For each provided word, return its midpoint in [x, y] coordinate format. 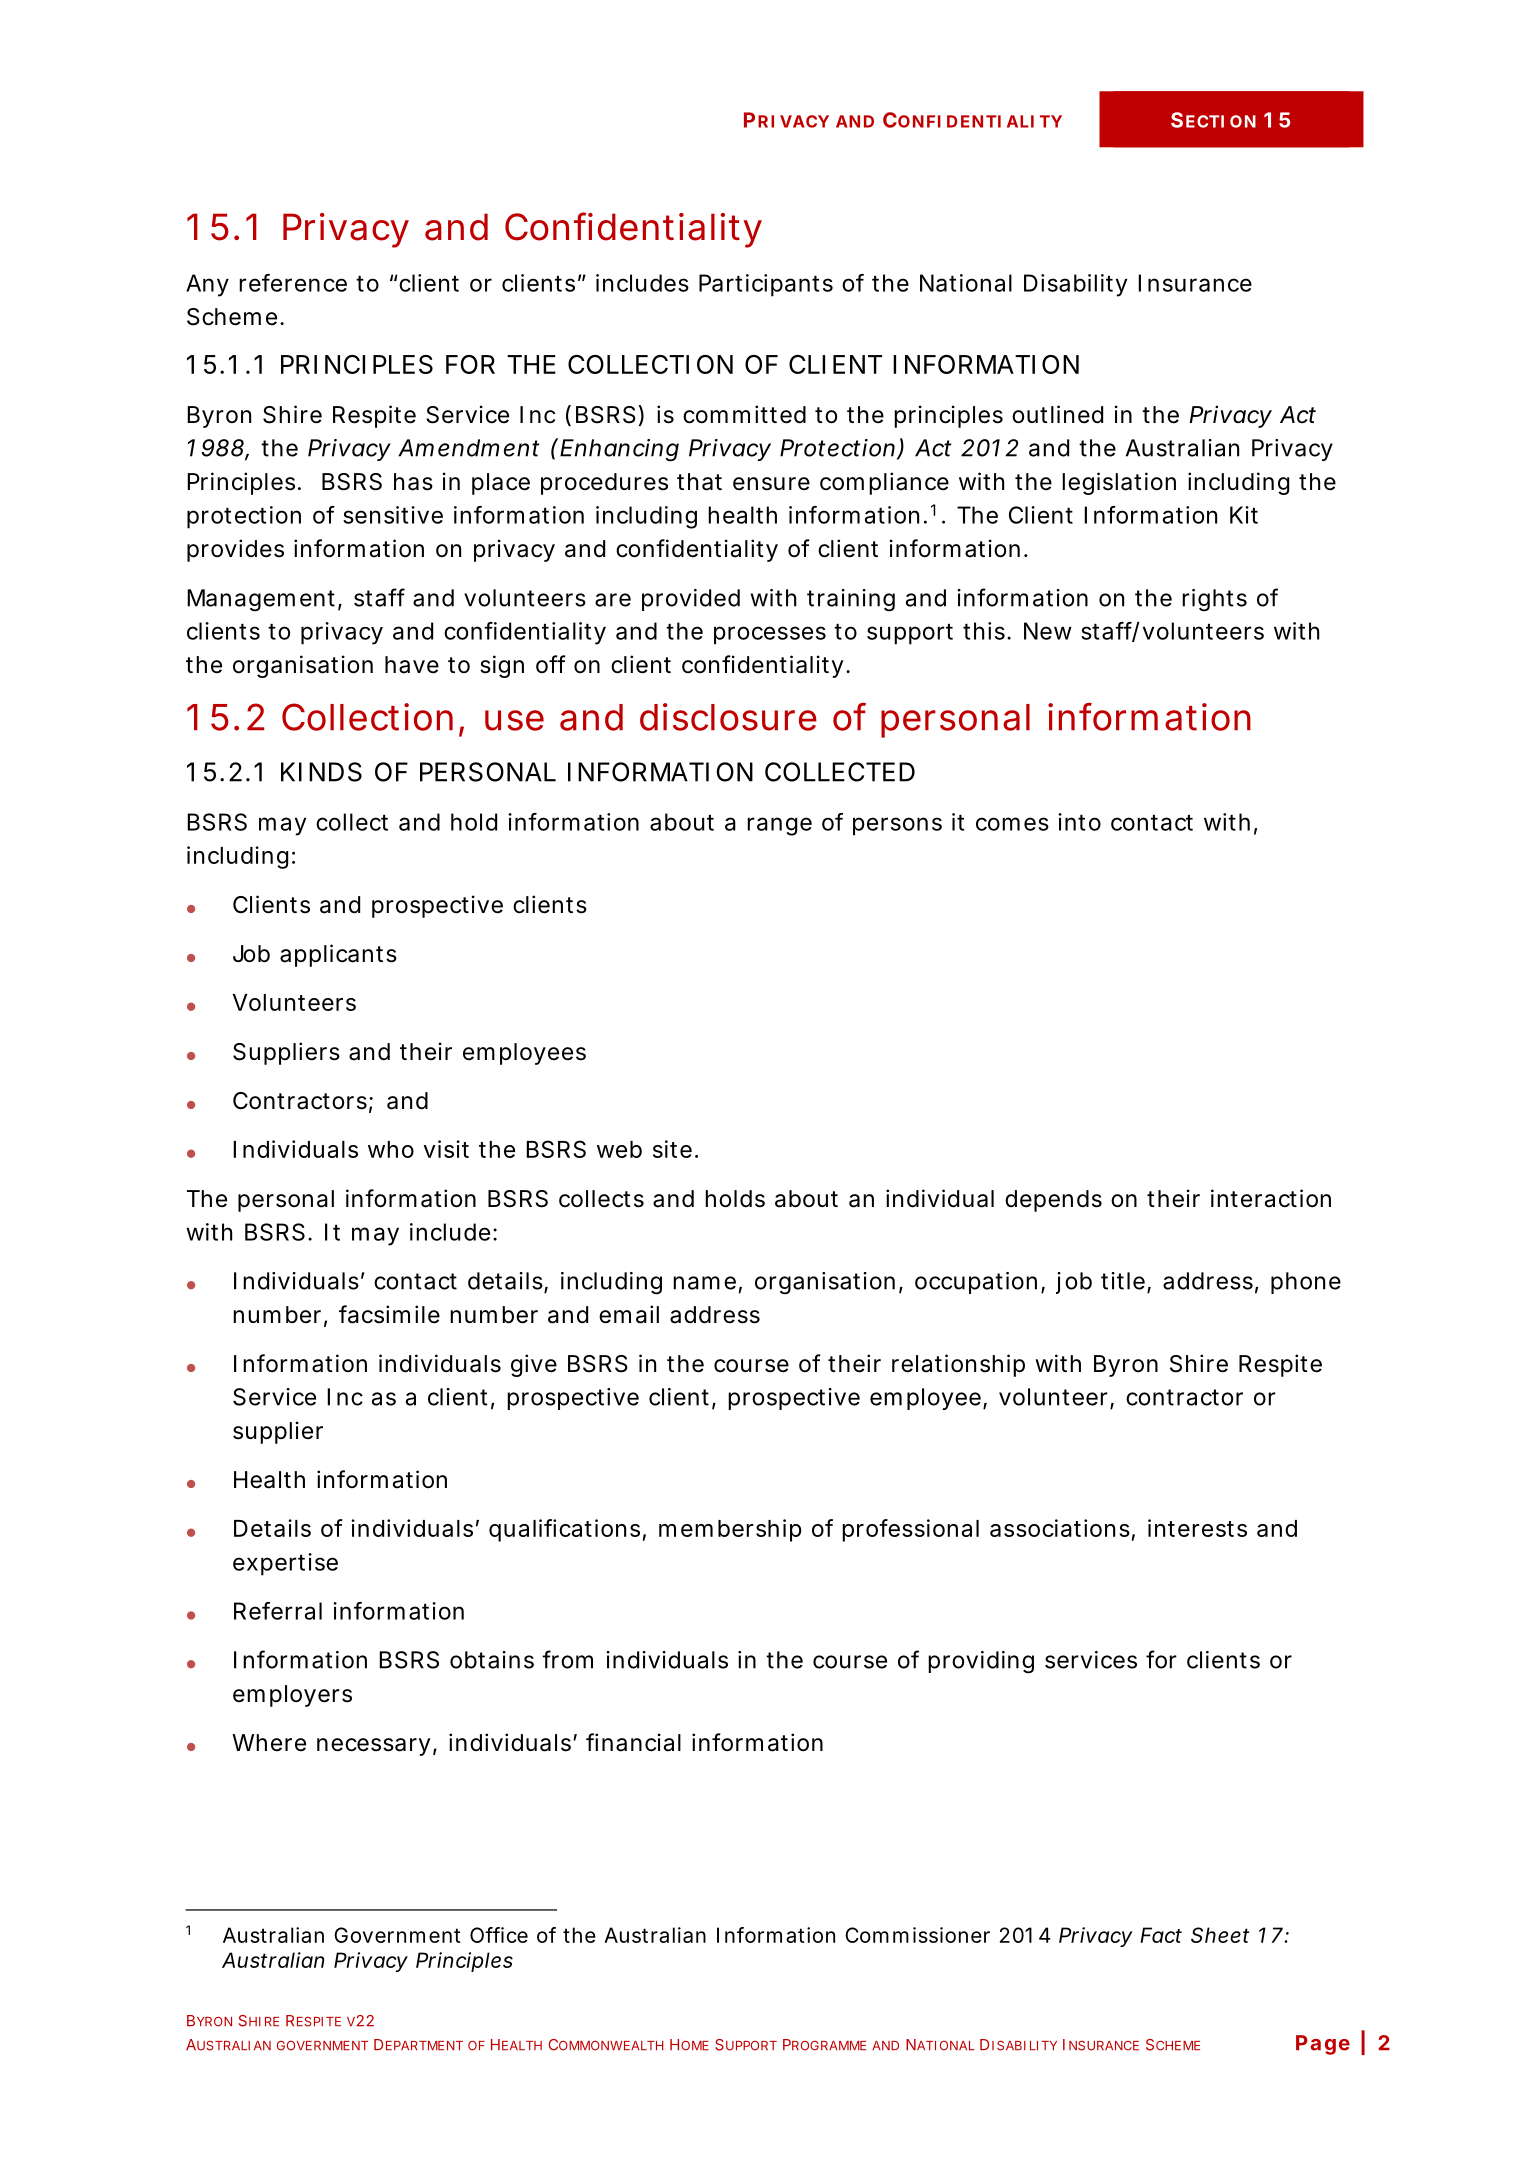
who [391, 1149]
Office [499, 1935]
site [672, 1149]
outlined [1057, 414]
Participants [766, 285]
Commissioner [917, 1935]
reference [293, 283]
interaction [1271, 1198]
